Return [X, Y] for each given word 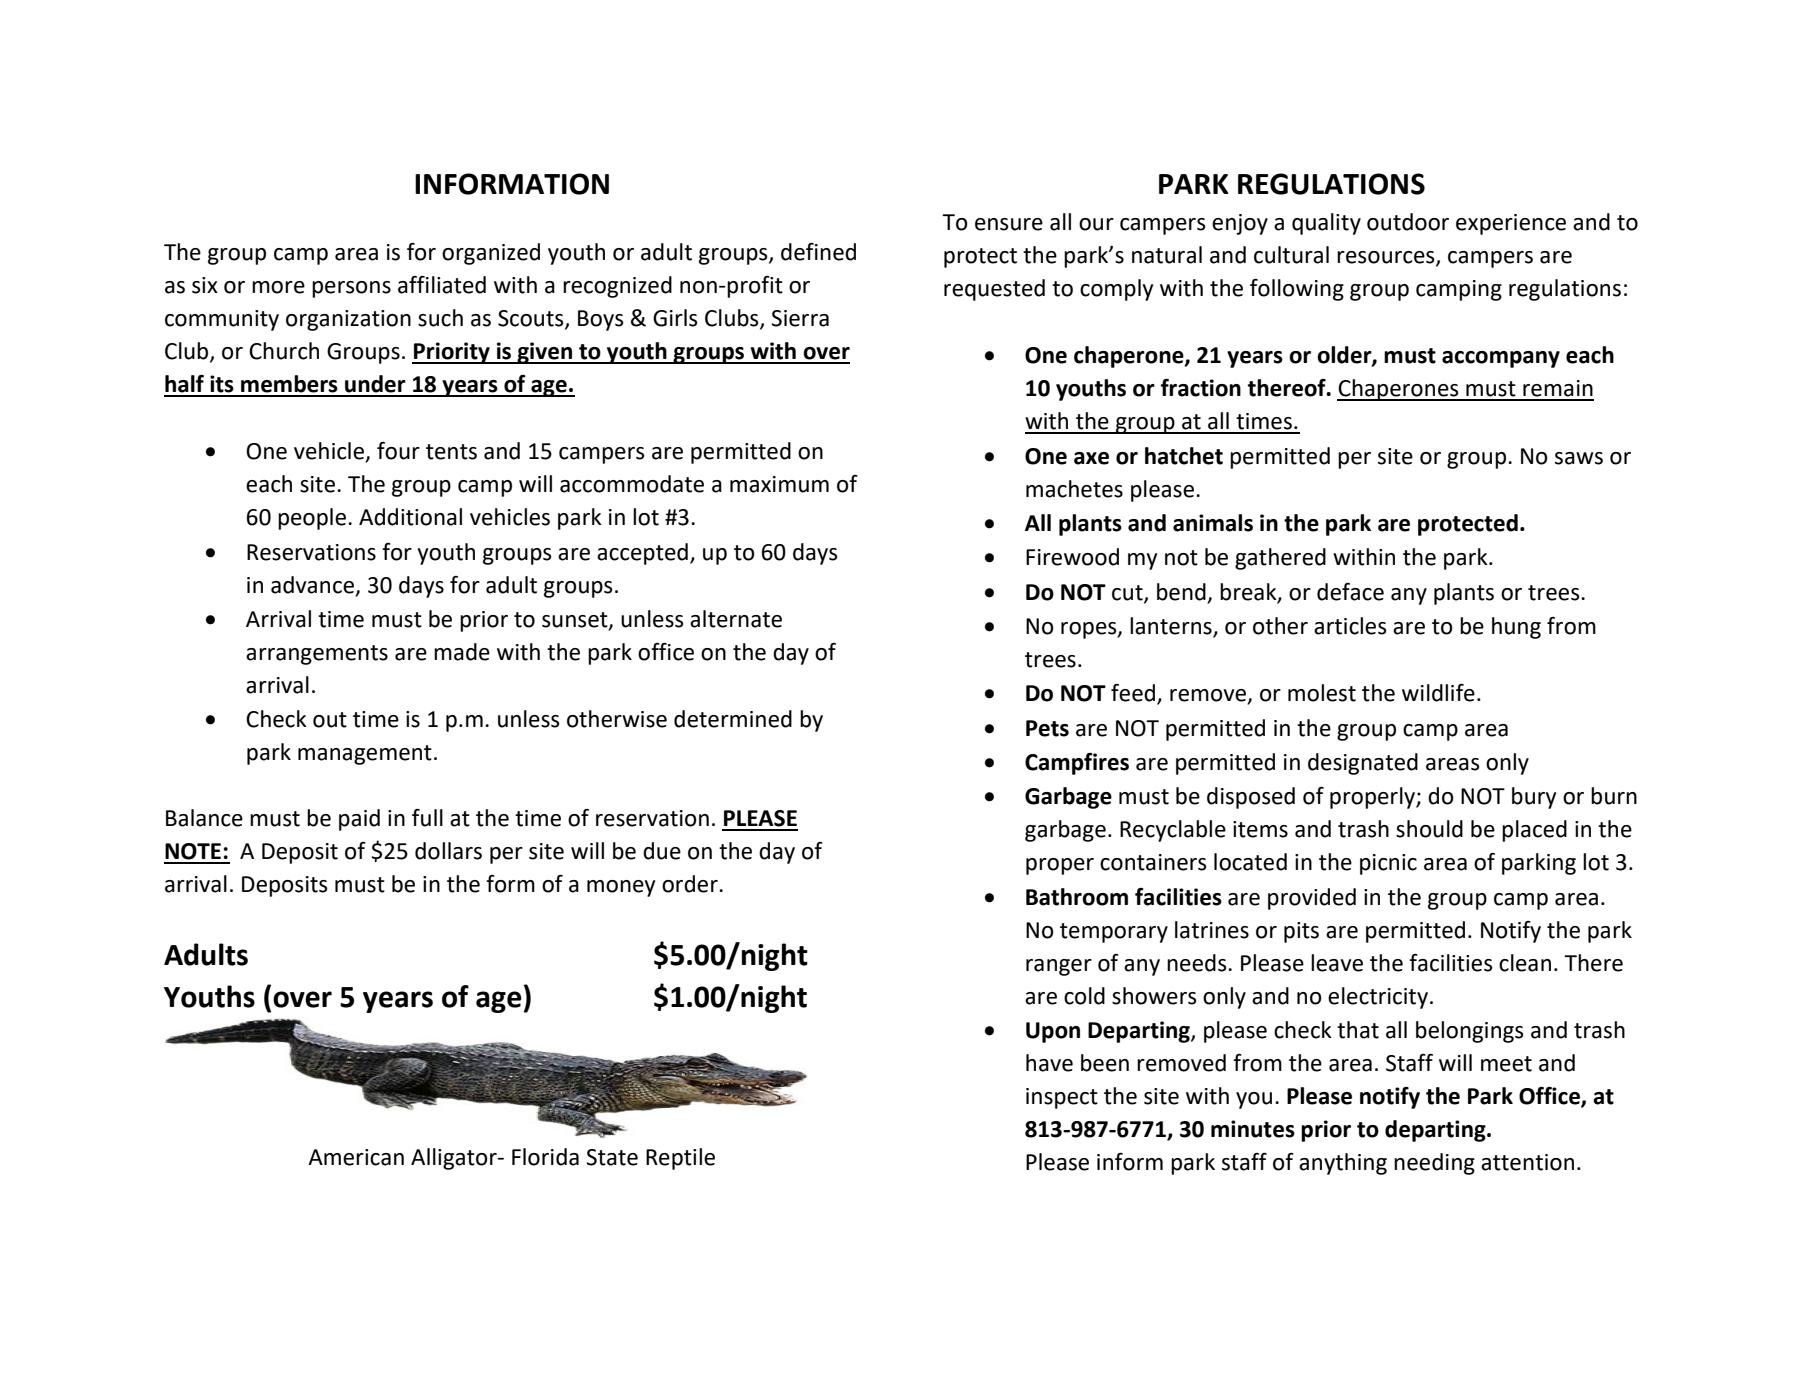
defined [818, 252]
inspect [1062, 1098]
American [356, 1157]
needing [1434, 1164]
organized [491, 254]
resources [1387, 258]
